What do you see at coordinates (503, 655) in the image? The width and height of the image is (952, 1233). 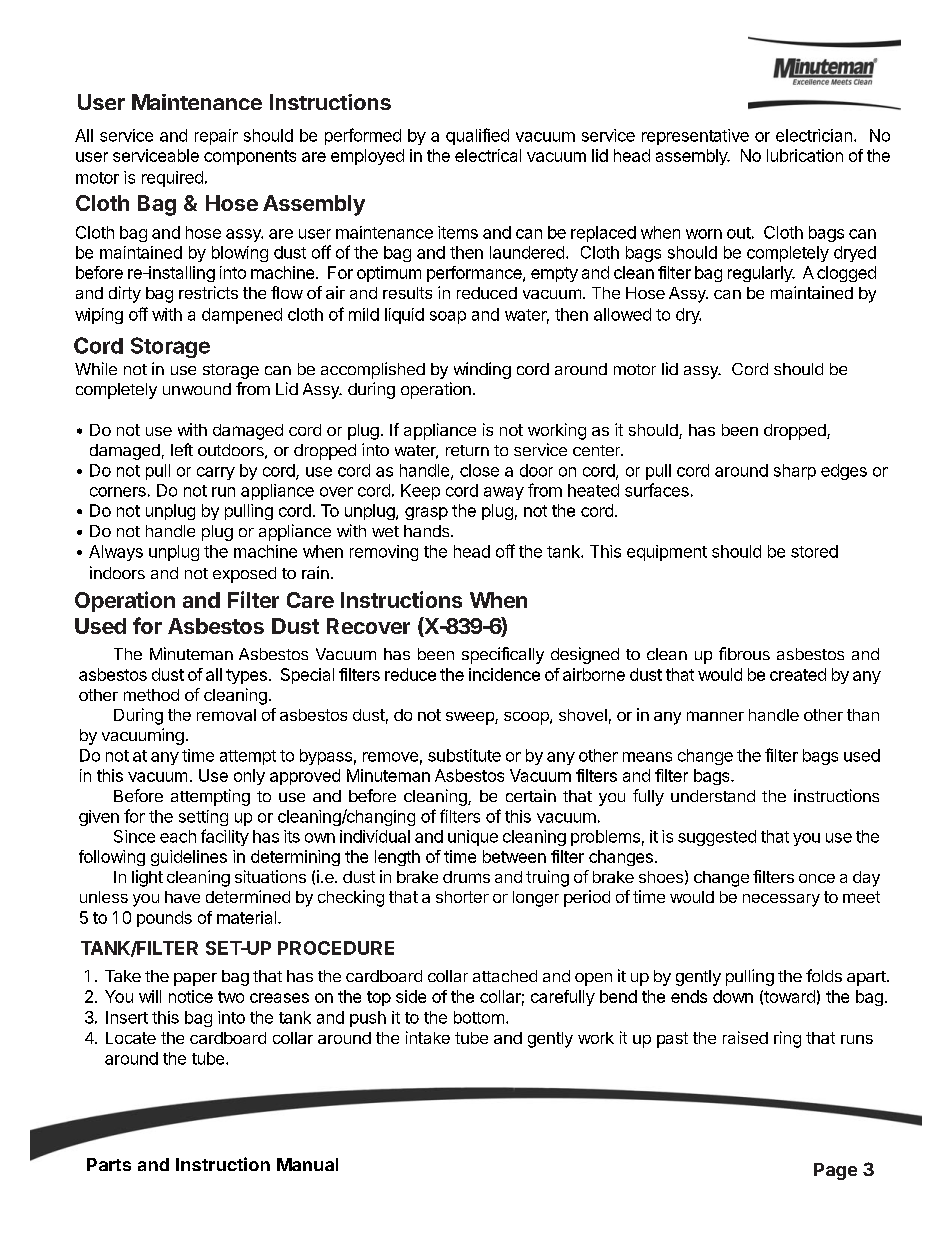 I see `specifically` at bounding box center [503, 655].
